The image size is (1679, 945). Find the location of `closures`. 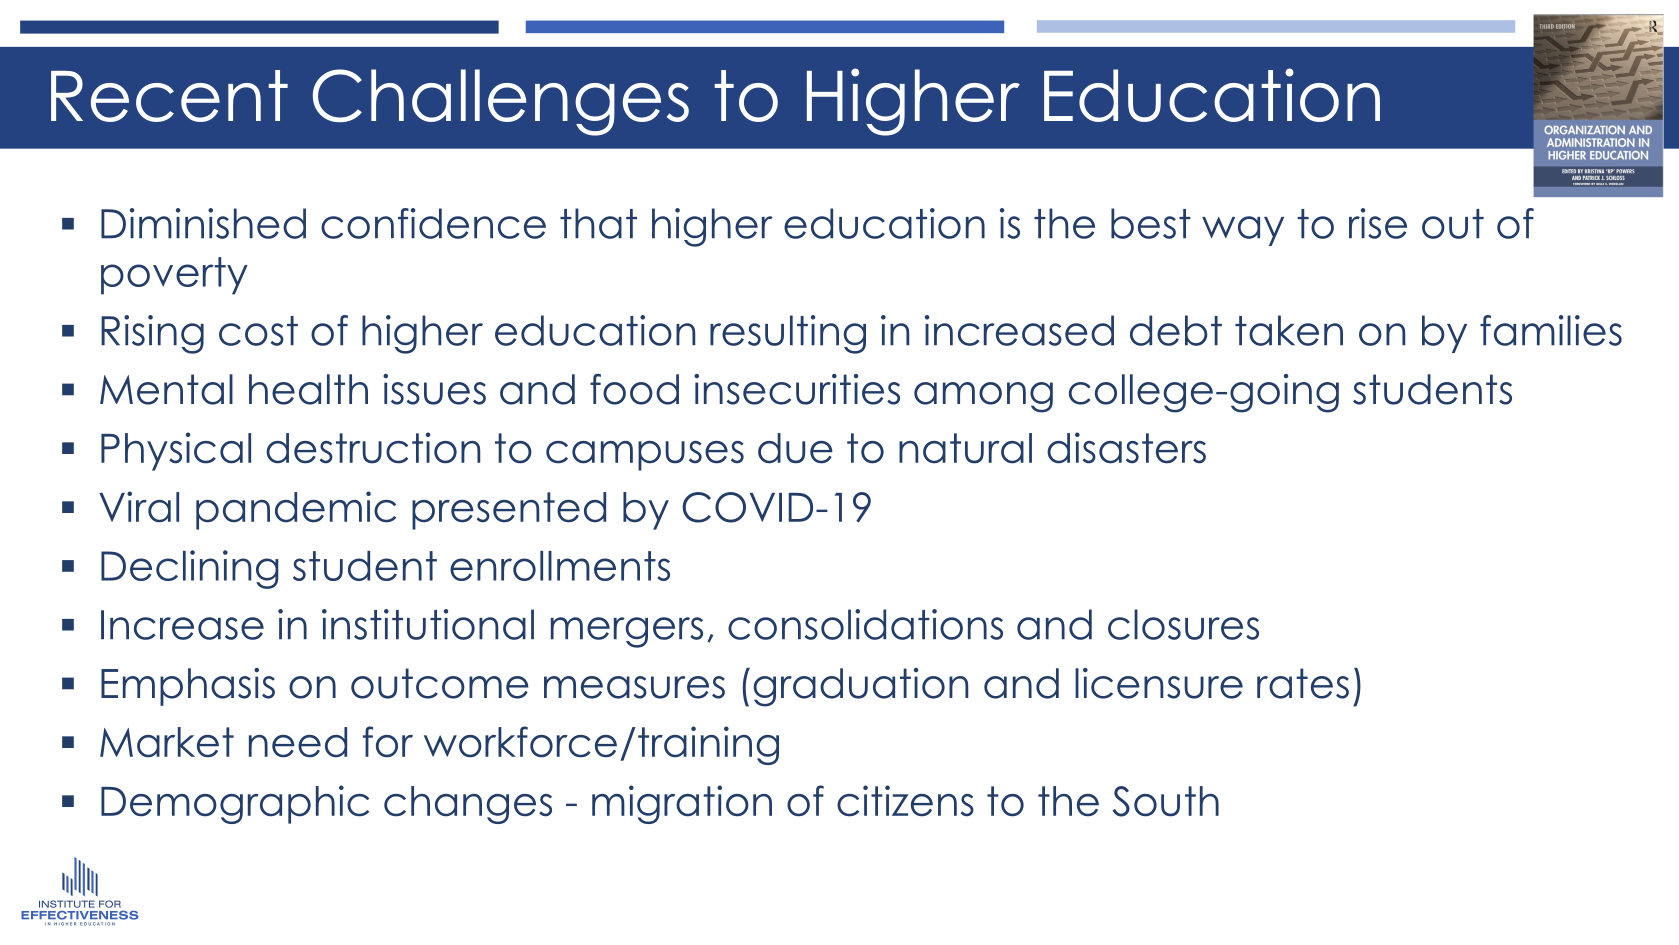

closures is located at coordinates (1183, 624).
